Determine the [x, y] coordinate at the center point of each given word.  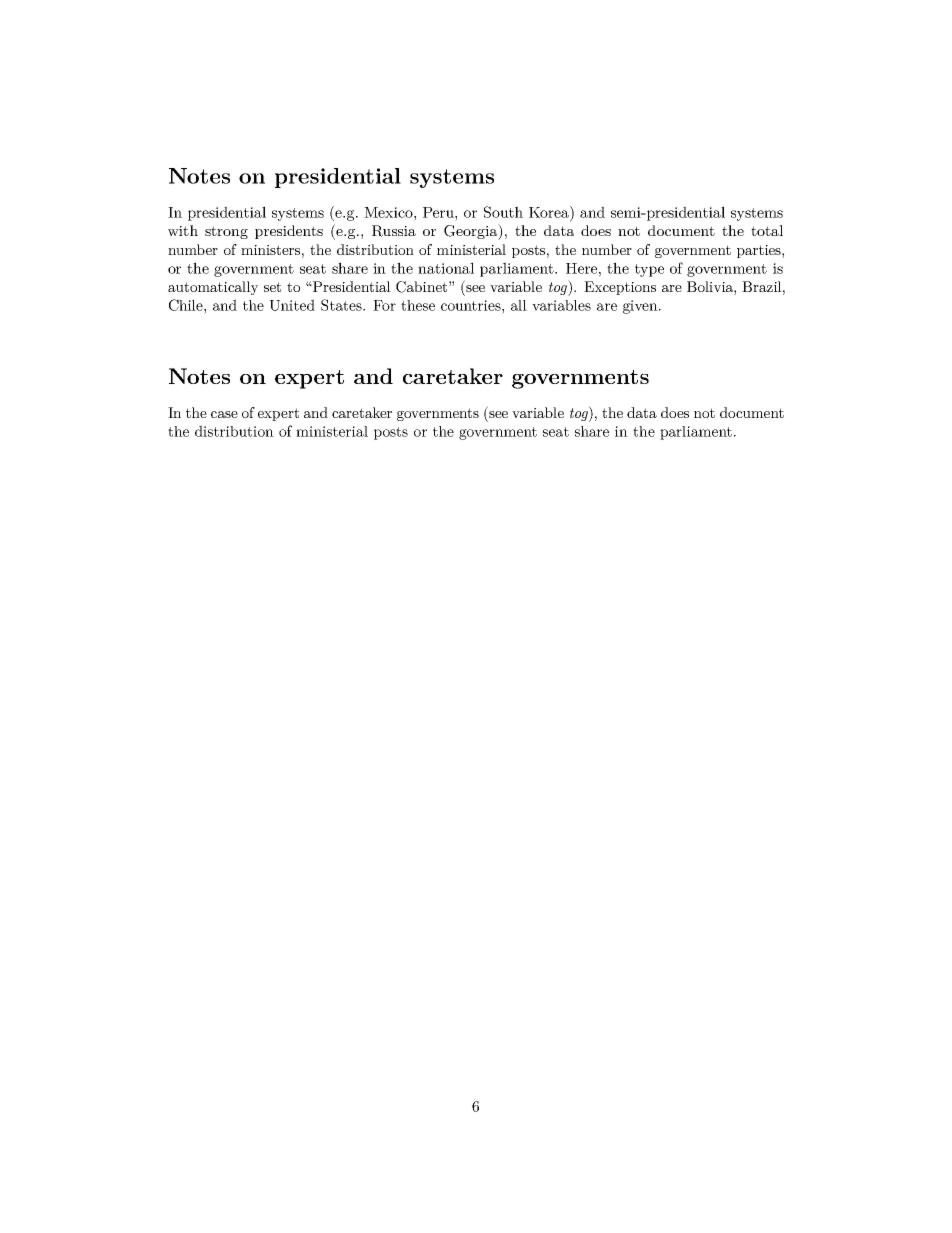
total [767, 230]
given [641, 307]
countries [472, 305]
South [503, 212]
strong [226, 232]
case [224, 414]
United [292, 305]
